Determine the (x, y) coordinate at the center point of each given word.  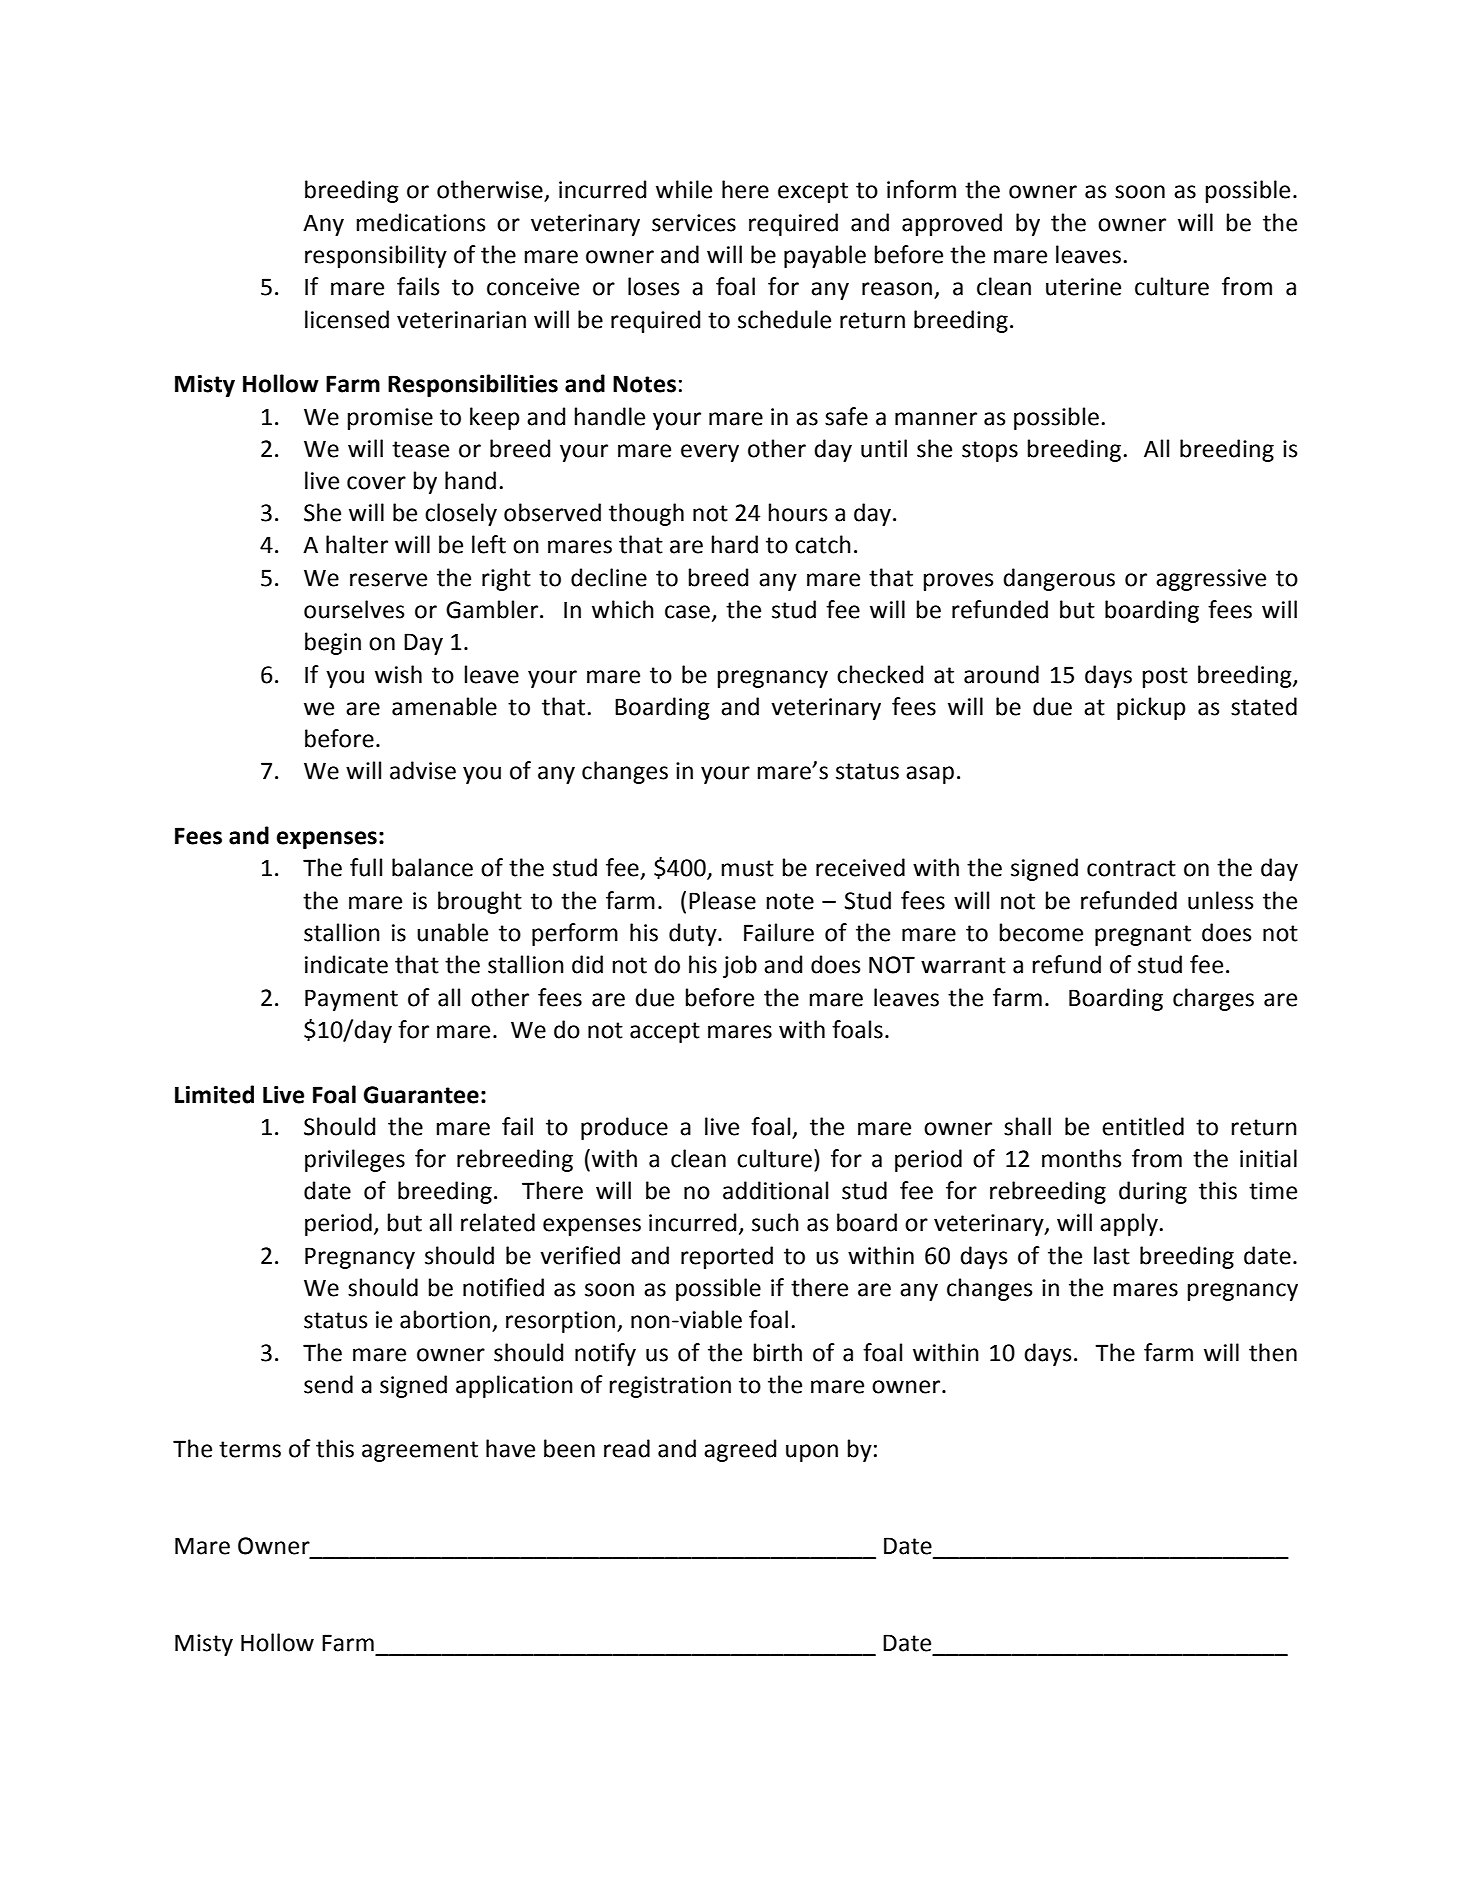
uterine (1083, 287)
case (687, 612)
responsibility (376, 256)
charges (1213, 999)
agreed (740, 1450)
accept (665, 1032)
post (1165, 677)
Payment (351, 1000)
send (328, 1384)
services (694, 223)
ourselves (354, 609)
